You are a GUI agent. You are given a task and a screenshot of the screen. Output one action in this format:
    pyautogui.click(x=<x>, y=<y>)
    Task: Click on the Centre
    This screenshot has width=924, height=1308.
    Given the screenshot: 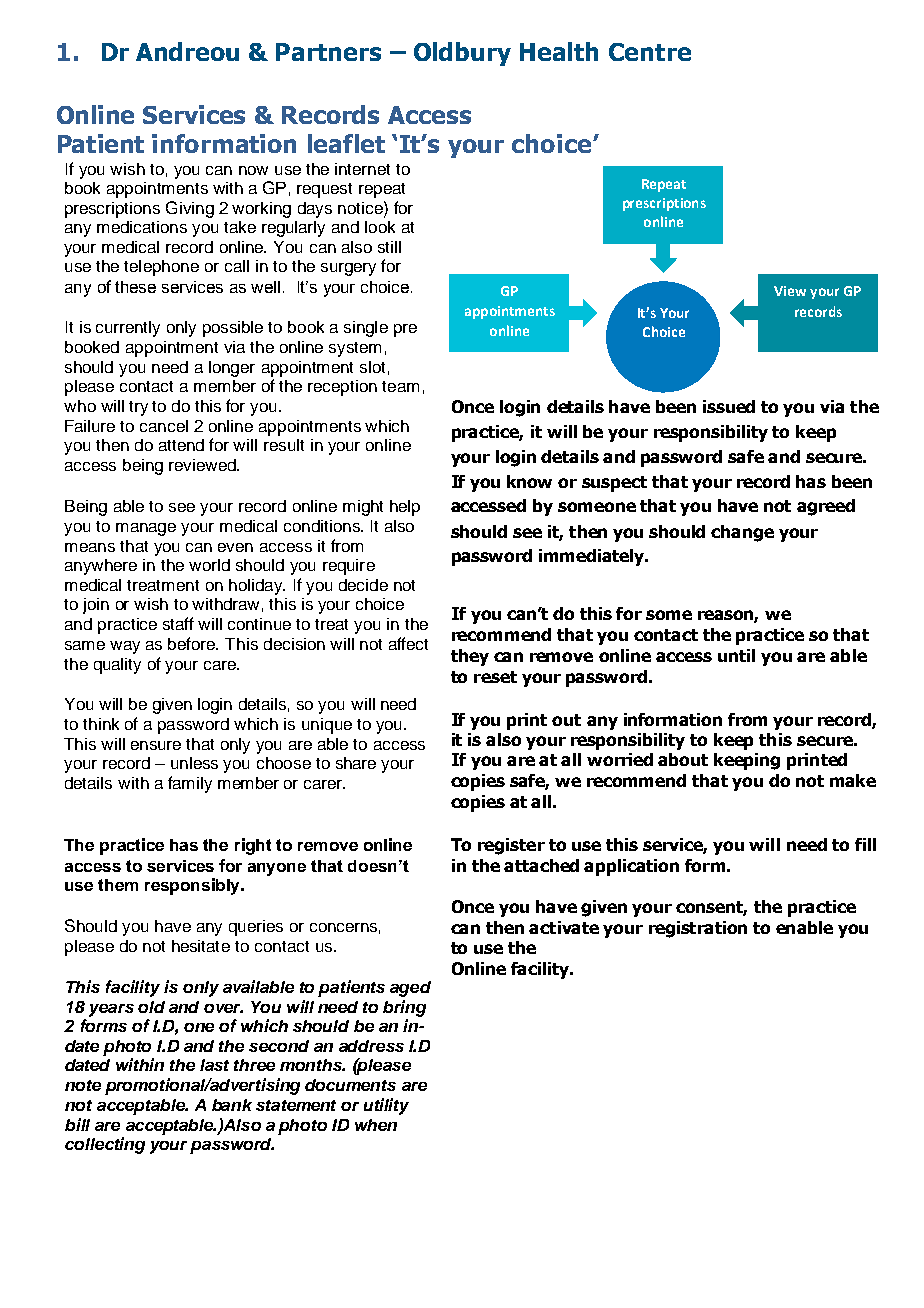 What is the action you would take?
    pyautogui.click(x=650, y=52)
